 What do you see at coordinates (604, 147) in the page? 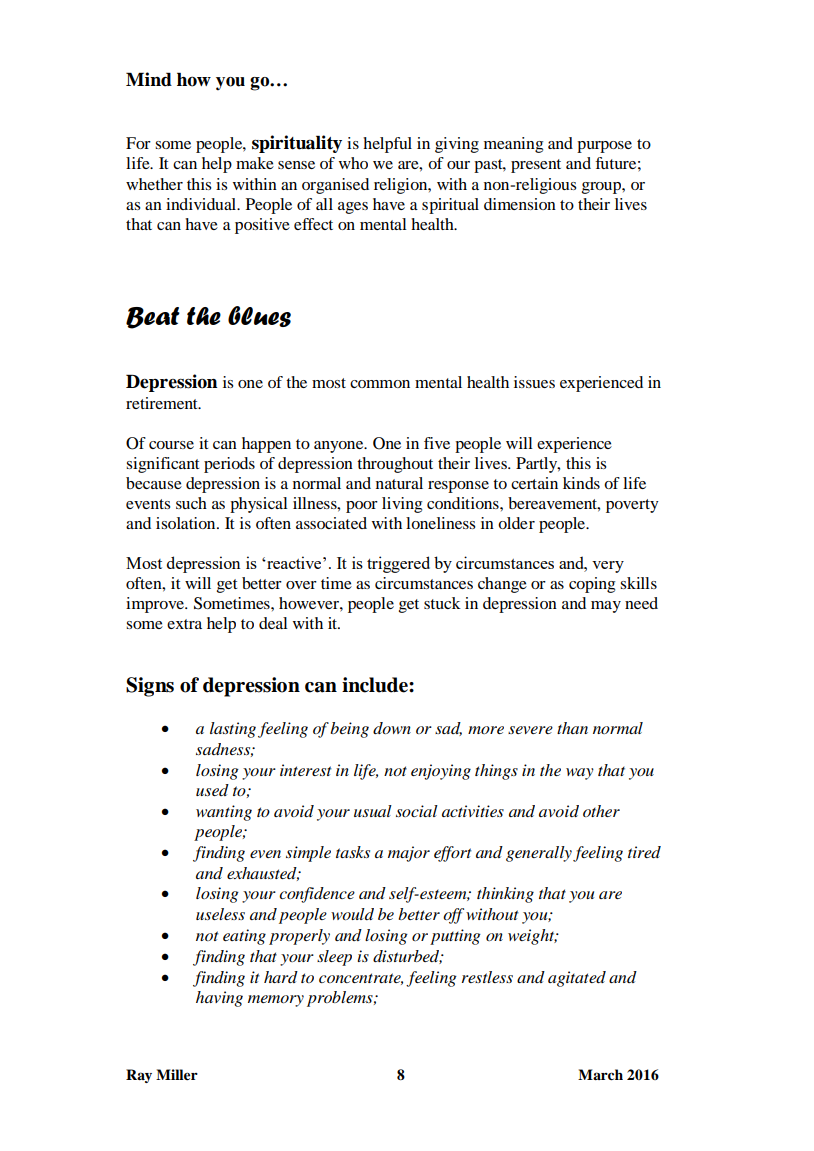
I see `purpose` at bounding box center [604, 147].
